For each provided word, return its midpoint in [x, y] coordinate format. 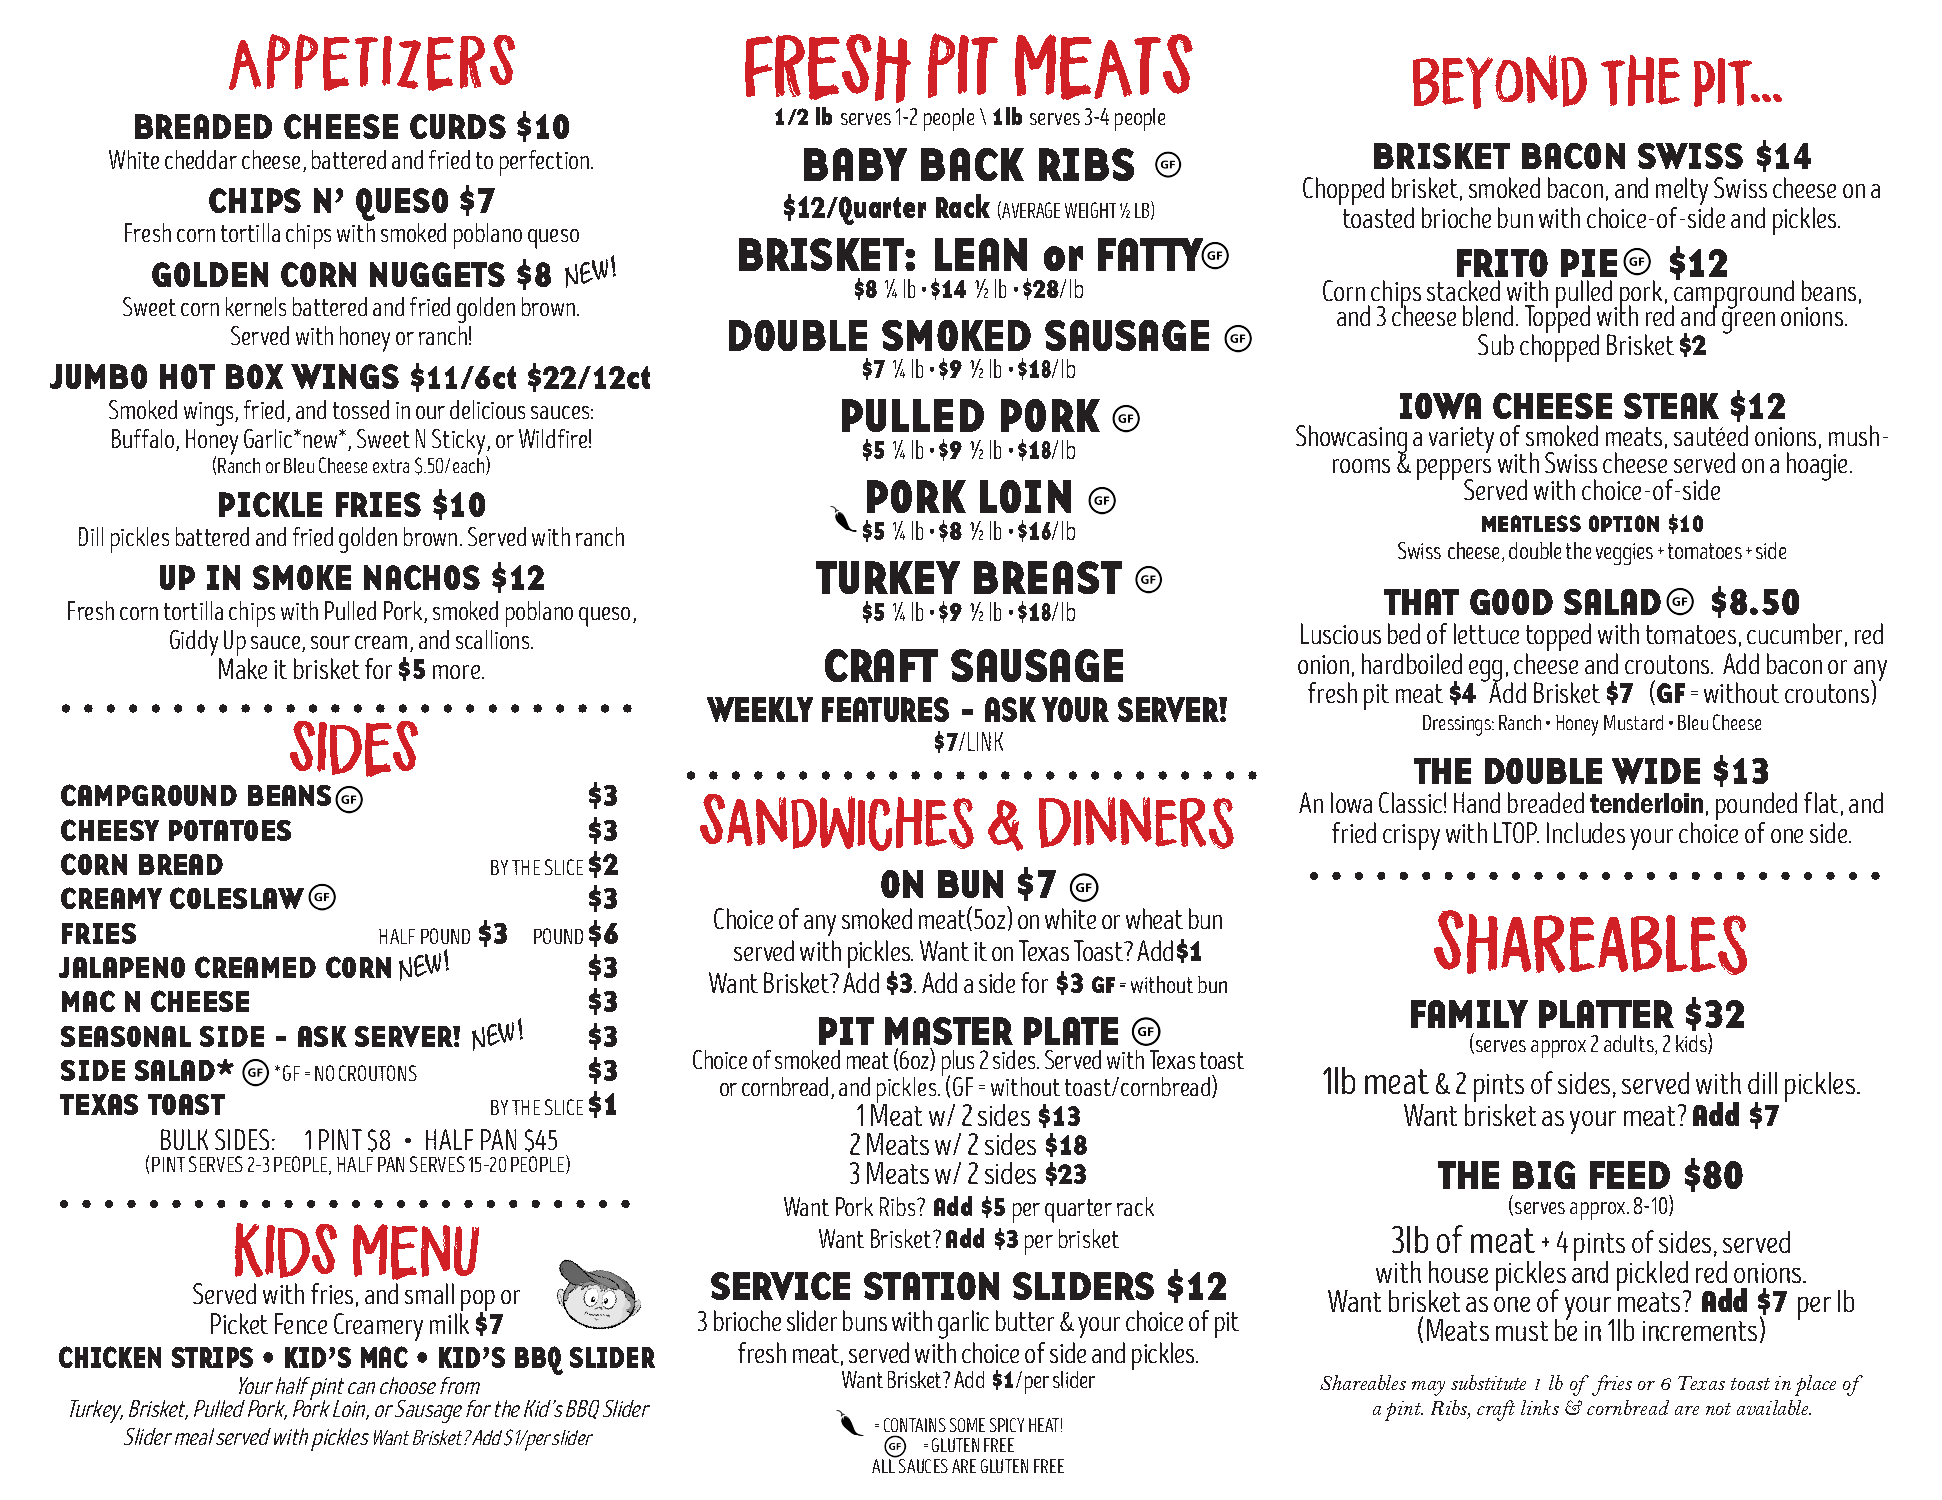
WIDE [1656, 771]
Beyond [1500, 82]
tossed [361, 409]
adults [1630, 1045]
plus [958, 1064]
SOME [967, 1425]
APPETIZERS [372, 62]
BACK [972, 164]
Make [243, 668]
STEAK [1671, 406]
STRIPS [212, 1357]
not [1718, 1409]
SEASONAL [126, 1036]
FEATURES [885, 709]
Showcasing [1351, 440]
